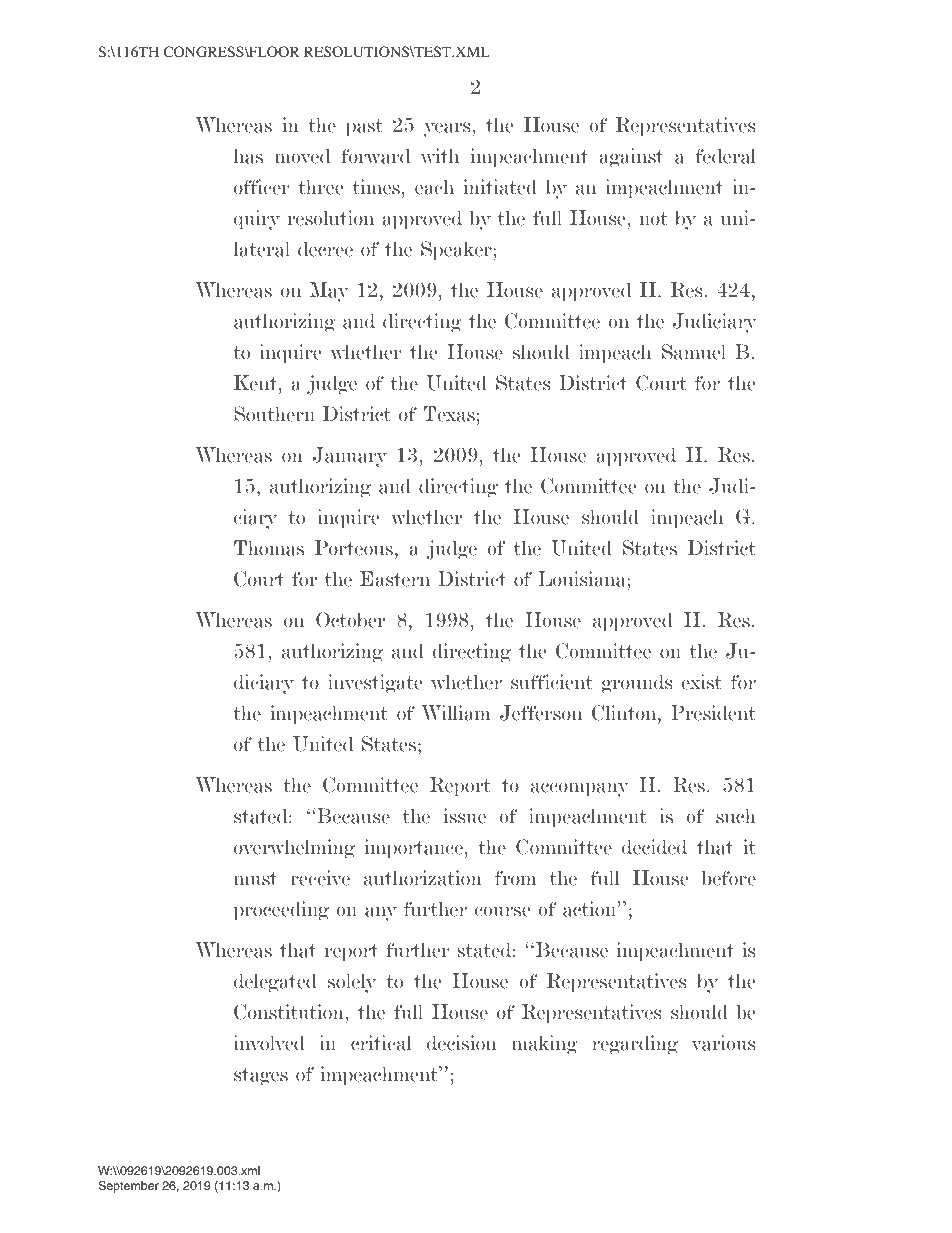 This screenshot has height=1233, width=952. Describe the element at coordinates (440, 156) in the screenshot. I see `with` at that location.
